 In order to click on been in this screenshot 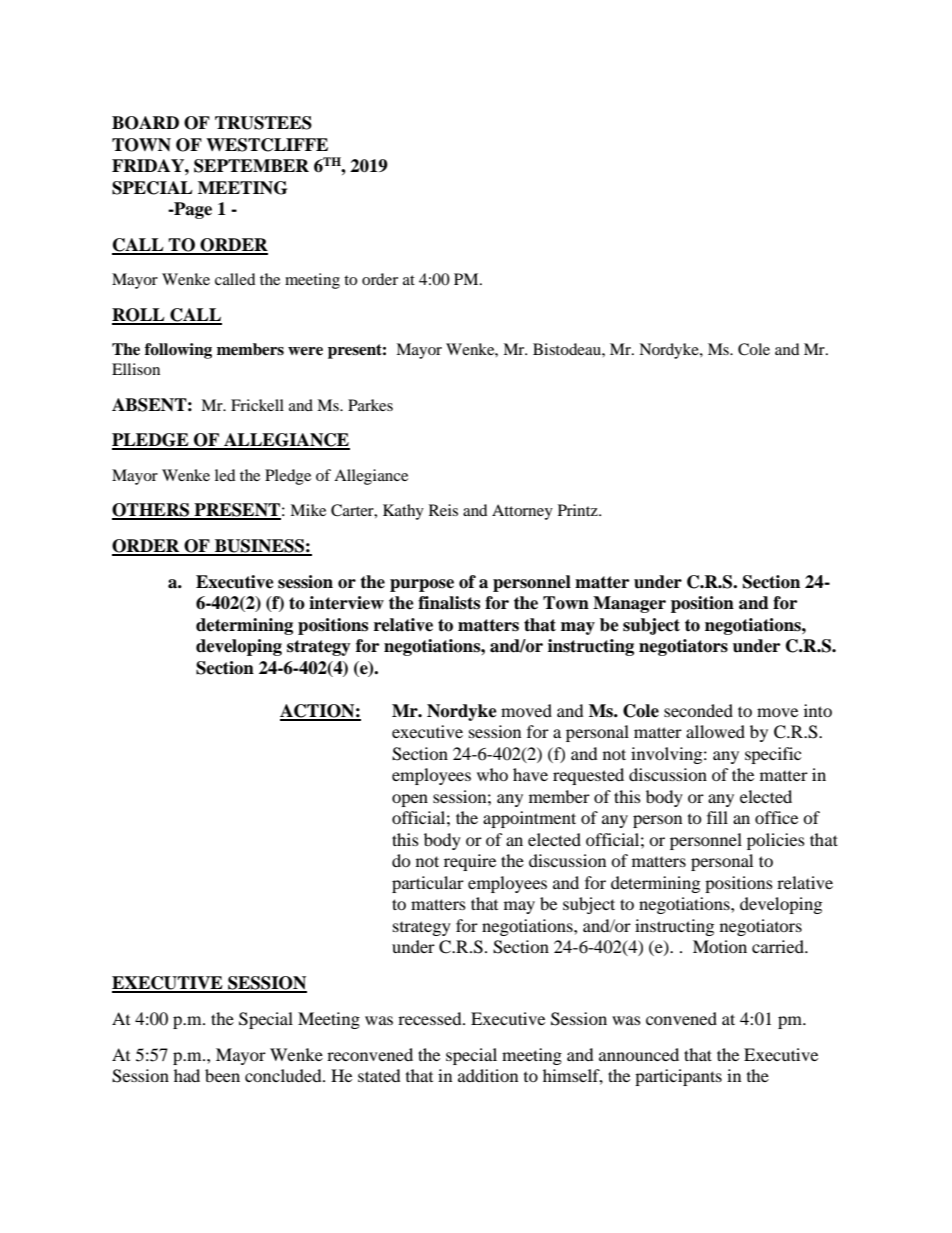, I will do `click(222, 1075)`.
